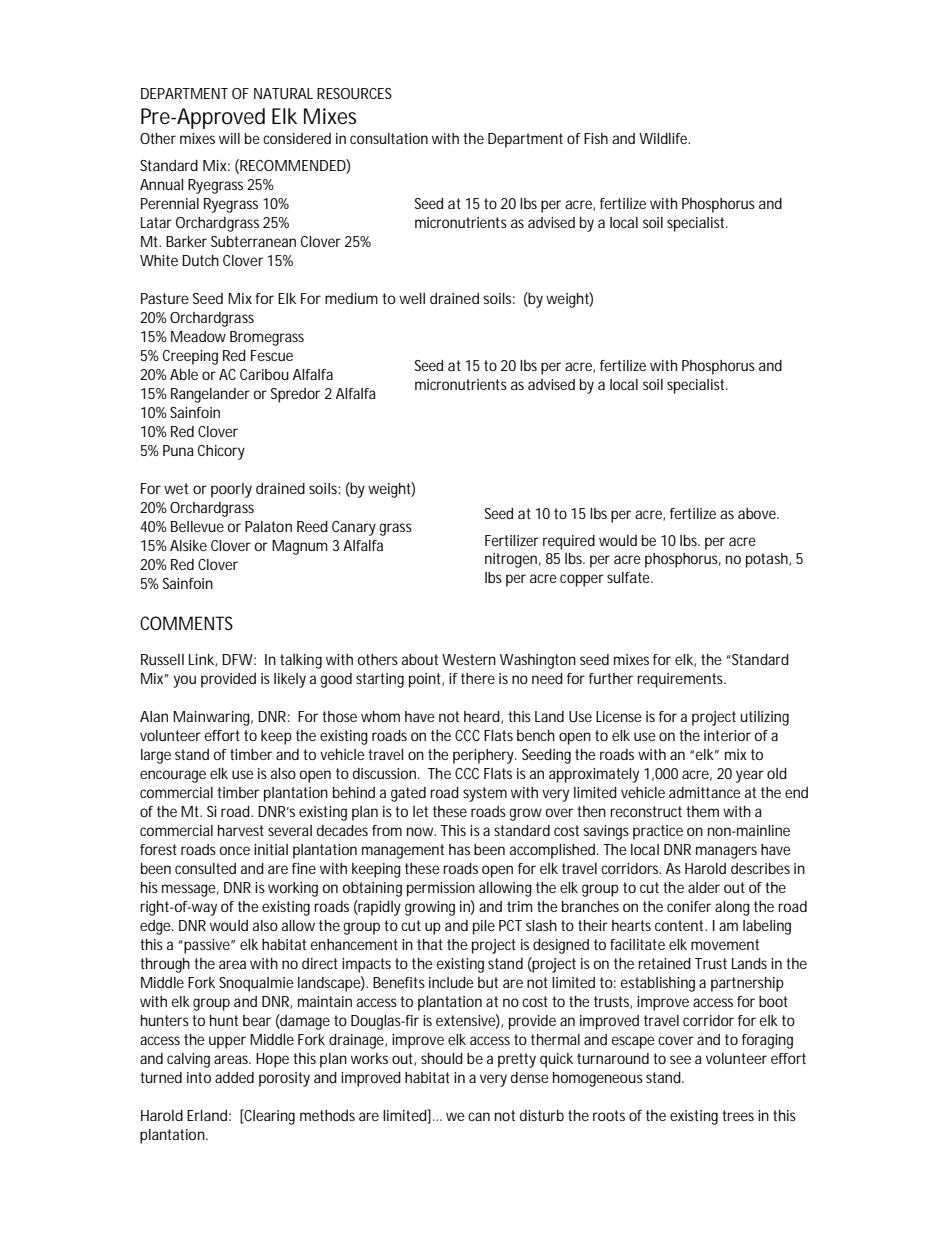 The width and height of the screenshot is (952, 1233). Describe the element at coordinates (389, 138) in the screenshot. I see `consultation` at that location.
